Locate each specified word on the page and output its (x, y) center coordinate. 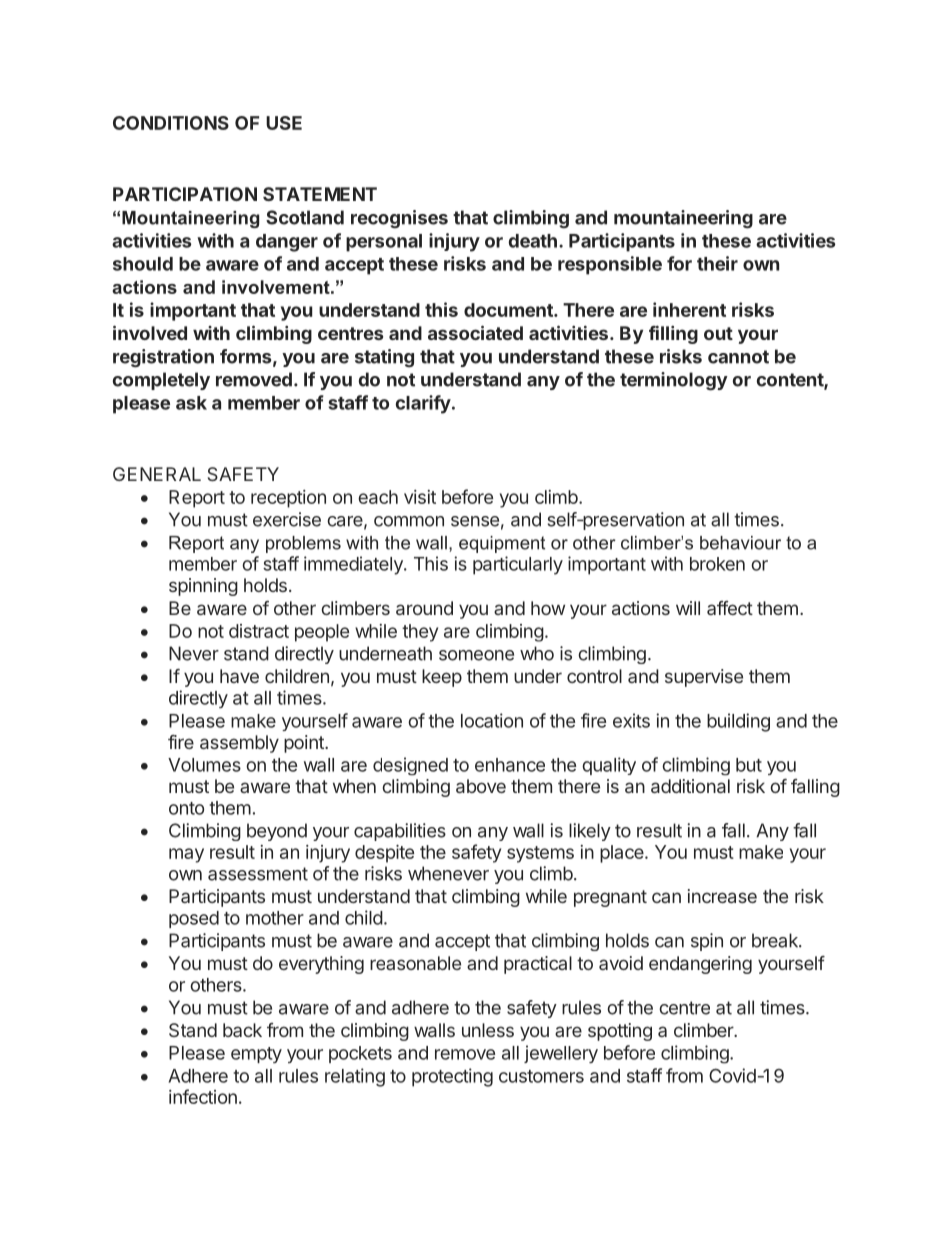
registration (163, 358)
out (718, 333)
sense (475, 521)
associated (475, 332)
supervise (704, 678)
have (239, 676)
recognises (399, 219)
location (492, 720)
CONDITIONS (171, 123)
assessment (258, 874)
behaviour (740, 543)
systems (540, 854)
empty (256, 1055)
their (717, 263)
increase (722, 896)
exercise (287, 519)
